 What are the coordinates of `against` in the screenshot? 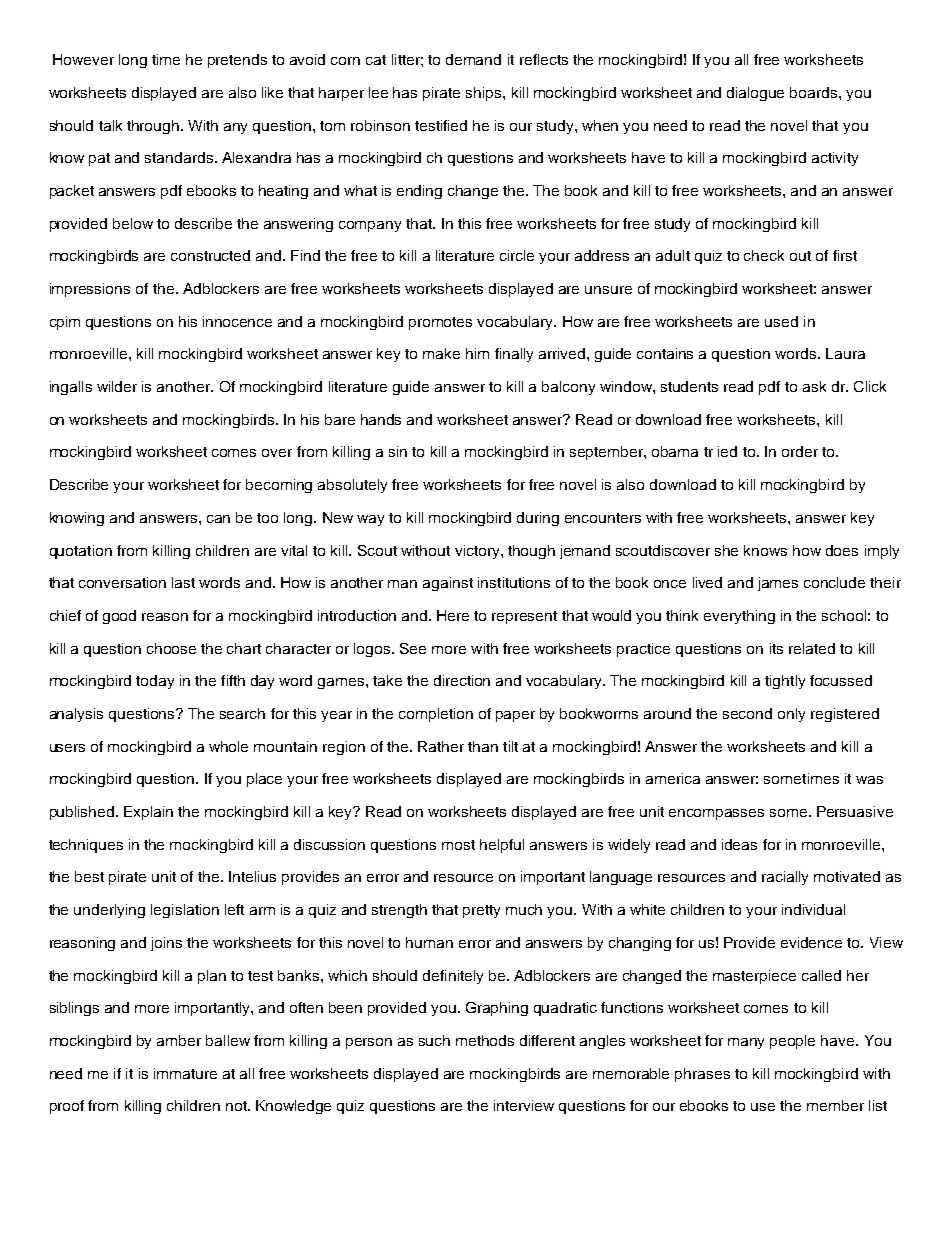 It's located at (448, 584).
